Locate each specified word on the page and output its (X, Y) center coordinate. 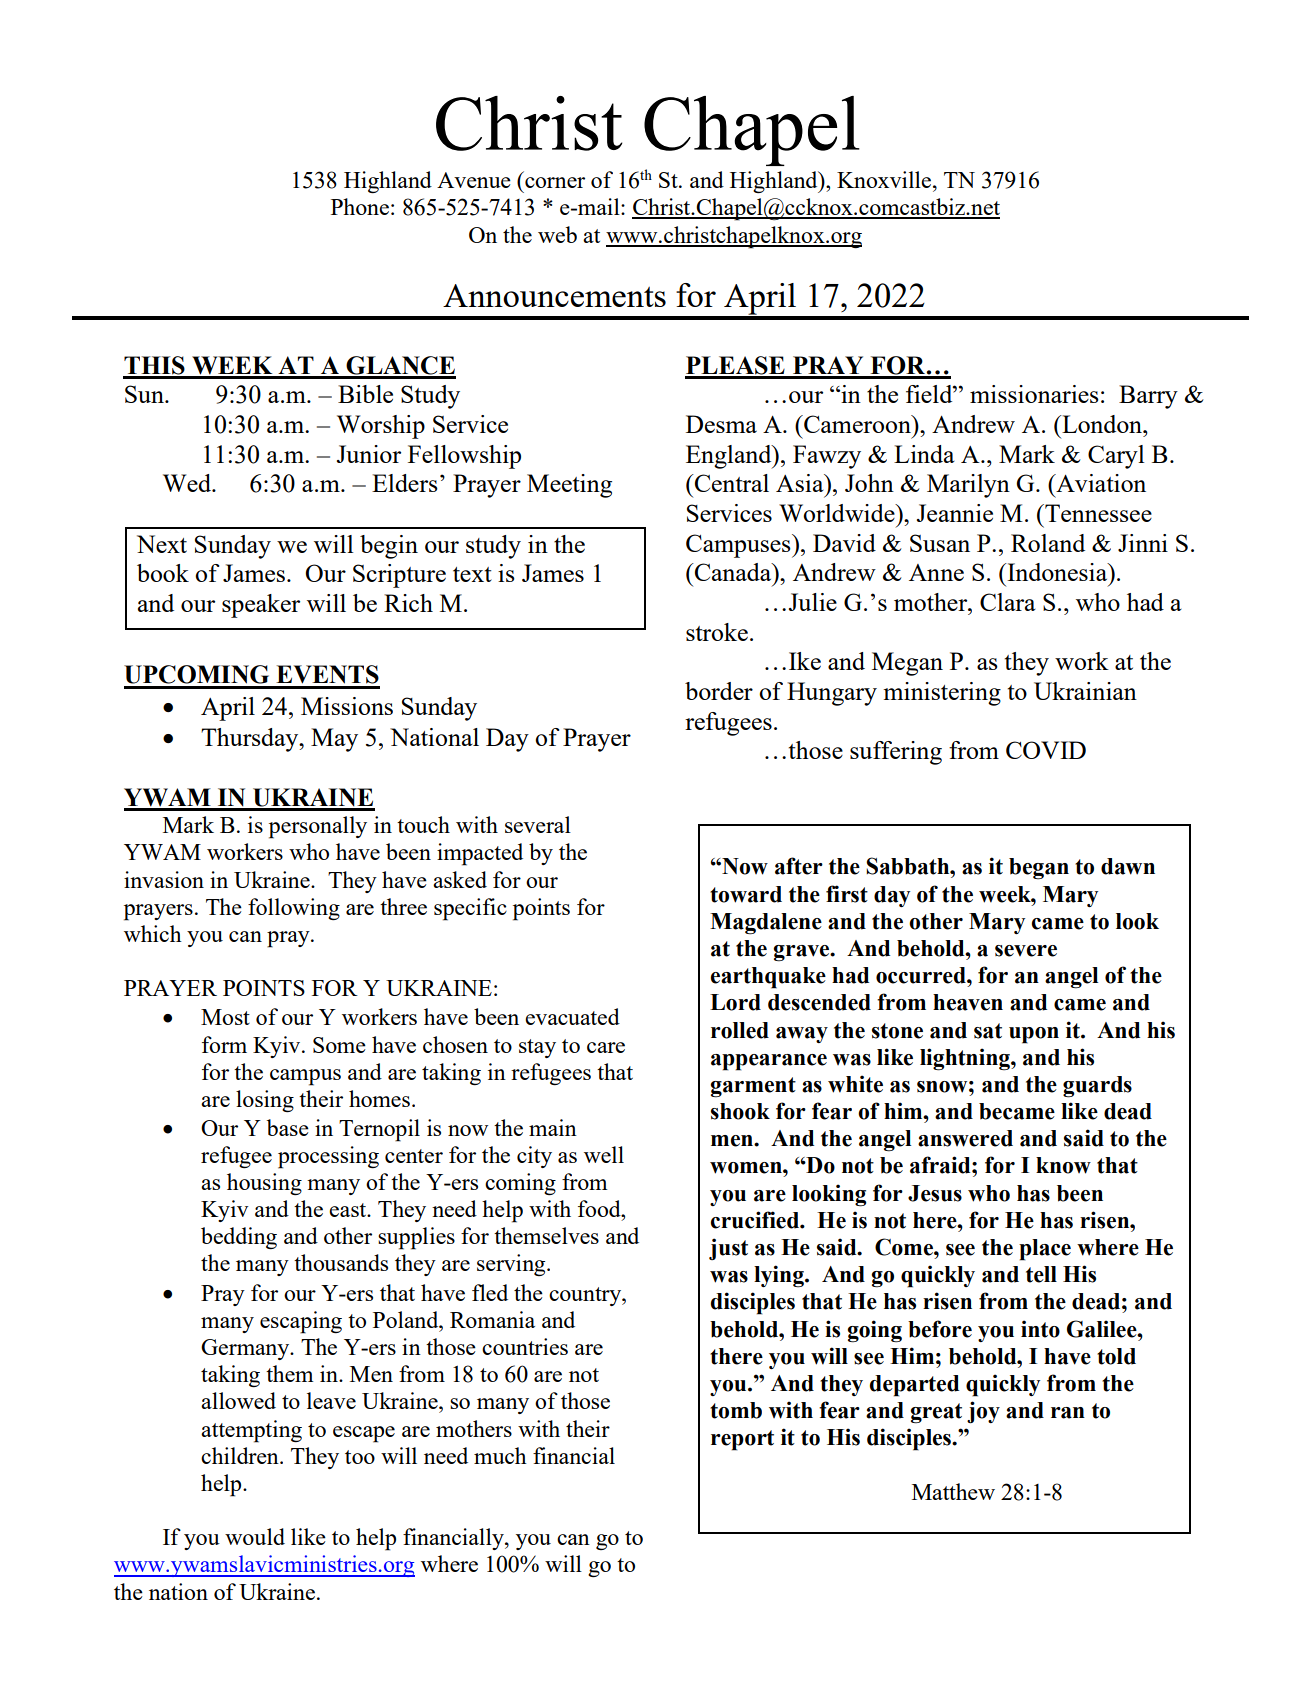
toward (746, 894)
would (255, 1536)
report (742, 1440)
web (557, 234)
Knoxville (885, 179)
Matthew (953, 1491)
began (1039, 869)
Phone (360, 206)
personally (318, 827)
